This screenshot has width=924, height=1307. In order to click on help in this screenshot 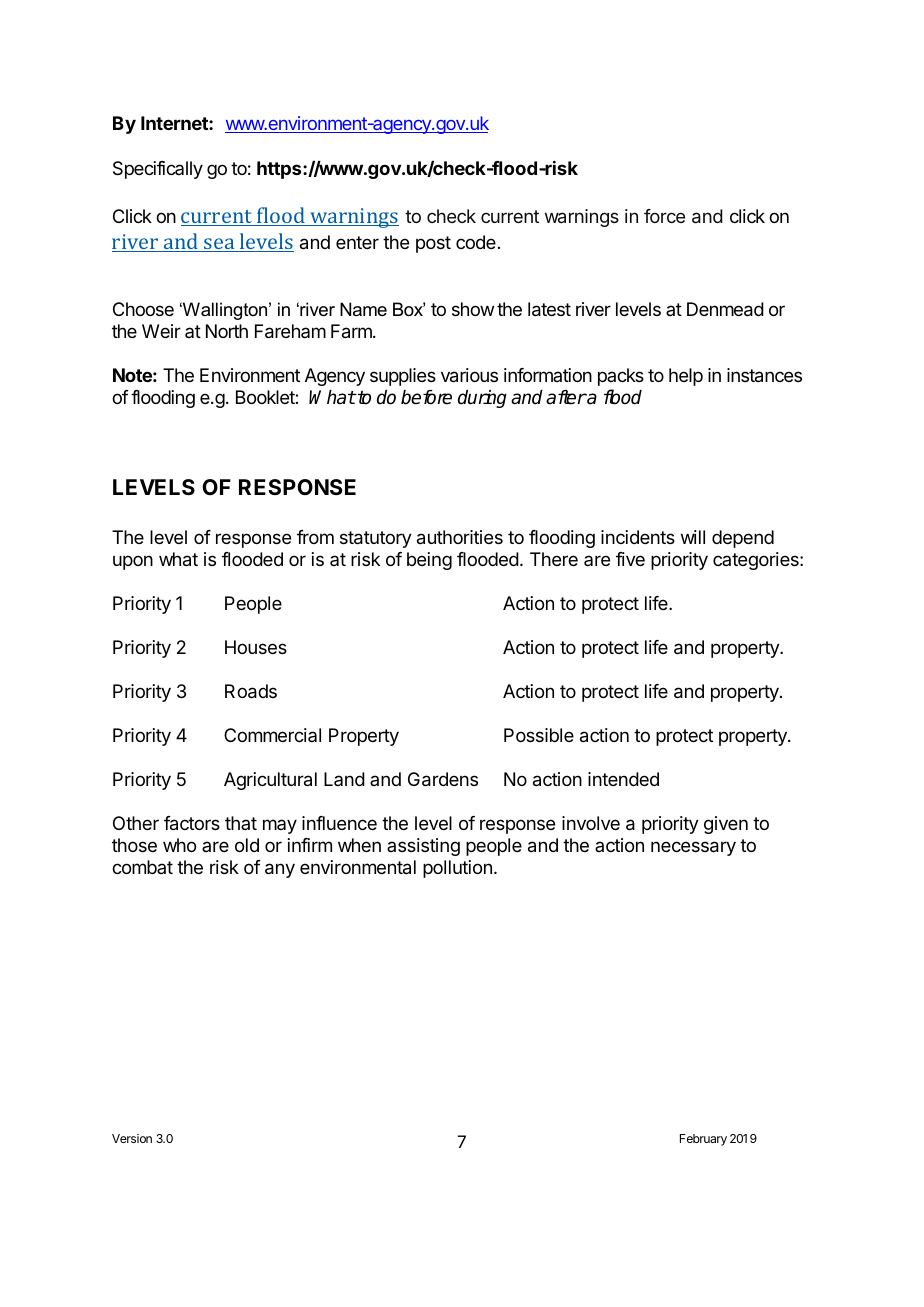, I will do `click(686, 377)`.
